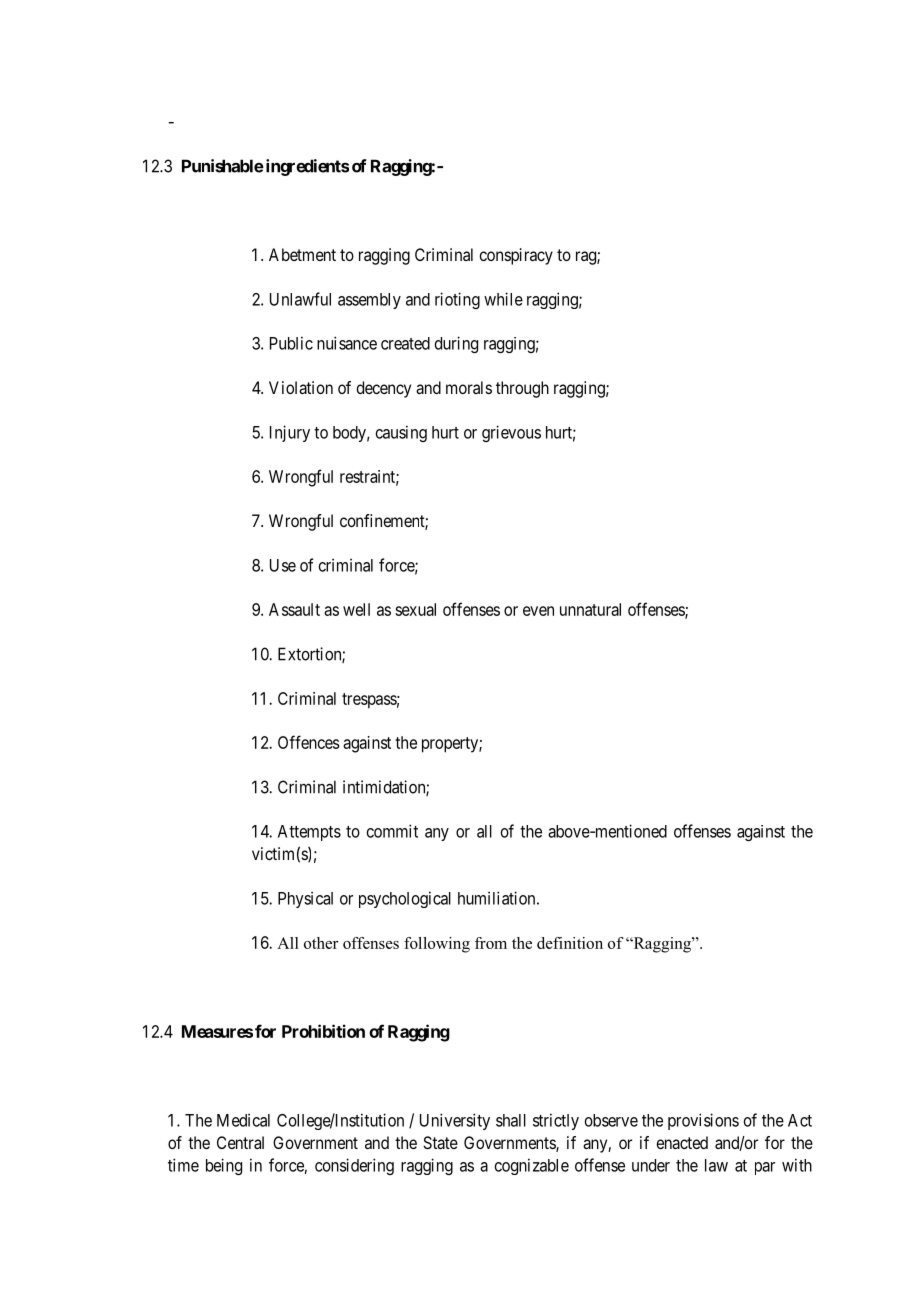 This image has width=924, height=1308. What do you see at coordinates (290, 433) in the image?
I see `Injury` at bounding box center [290, 433].
